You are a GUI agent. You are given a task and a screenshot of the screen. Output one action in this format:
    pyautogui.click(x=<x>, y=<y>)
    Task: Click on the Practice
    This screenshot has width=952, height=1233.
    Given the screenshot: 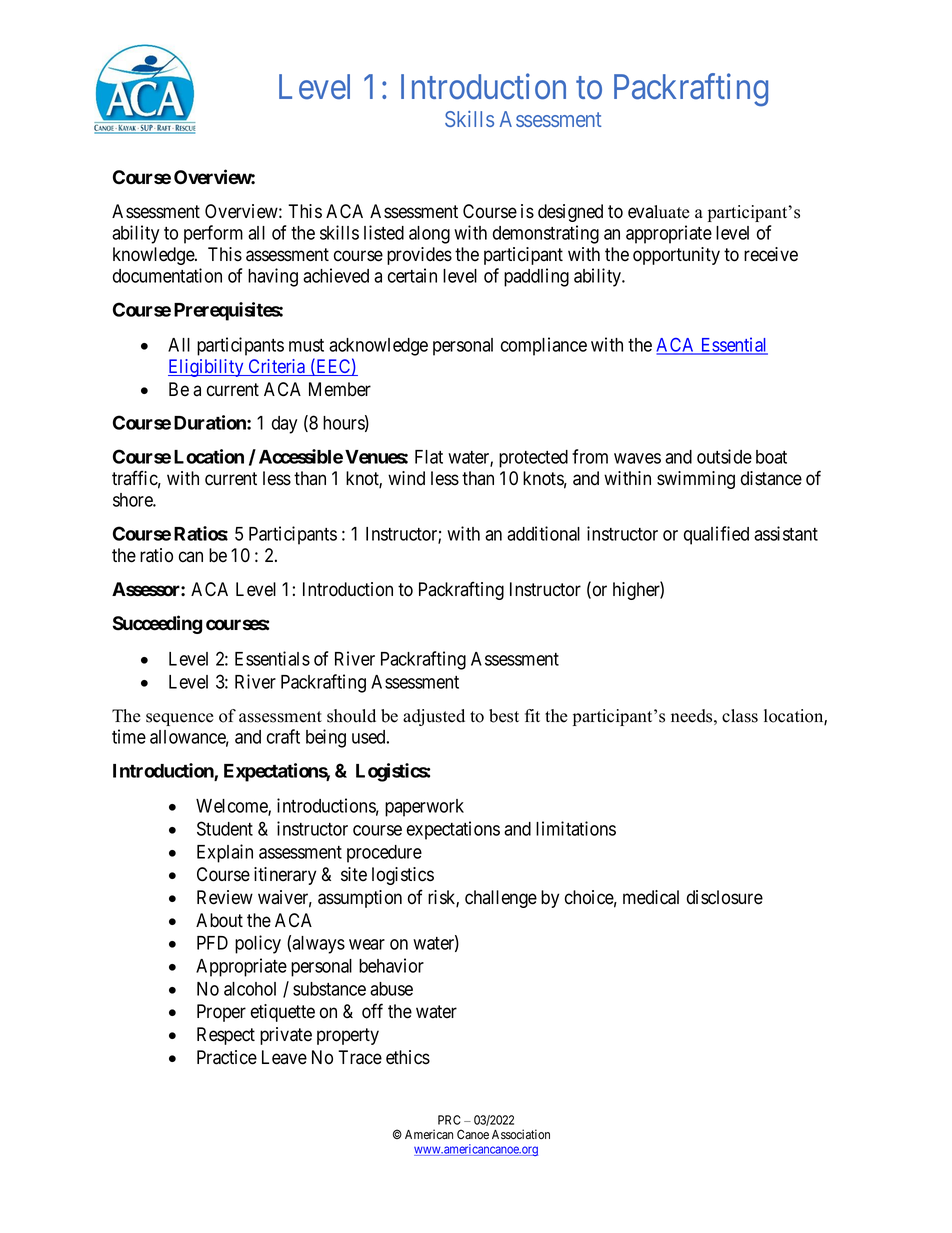 What is the action you would take?
    pyautogui.click(x=227, y=1057)
